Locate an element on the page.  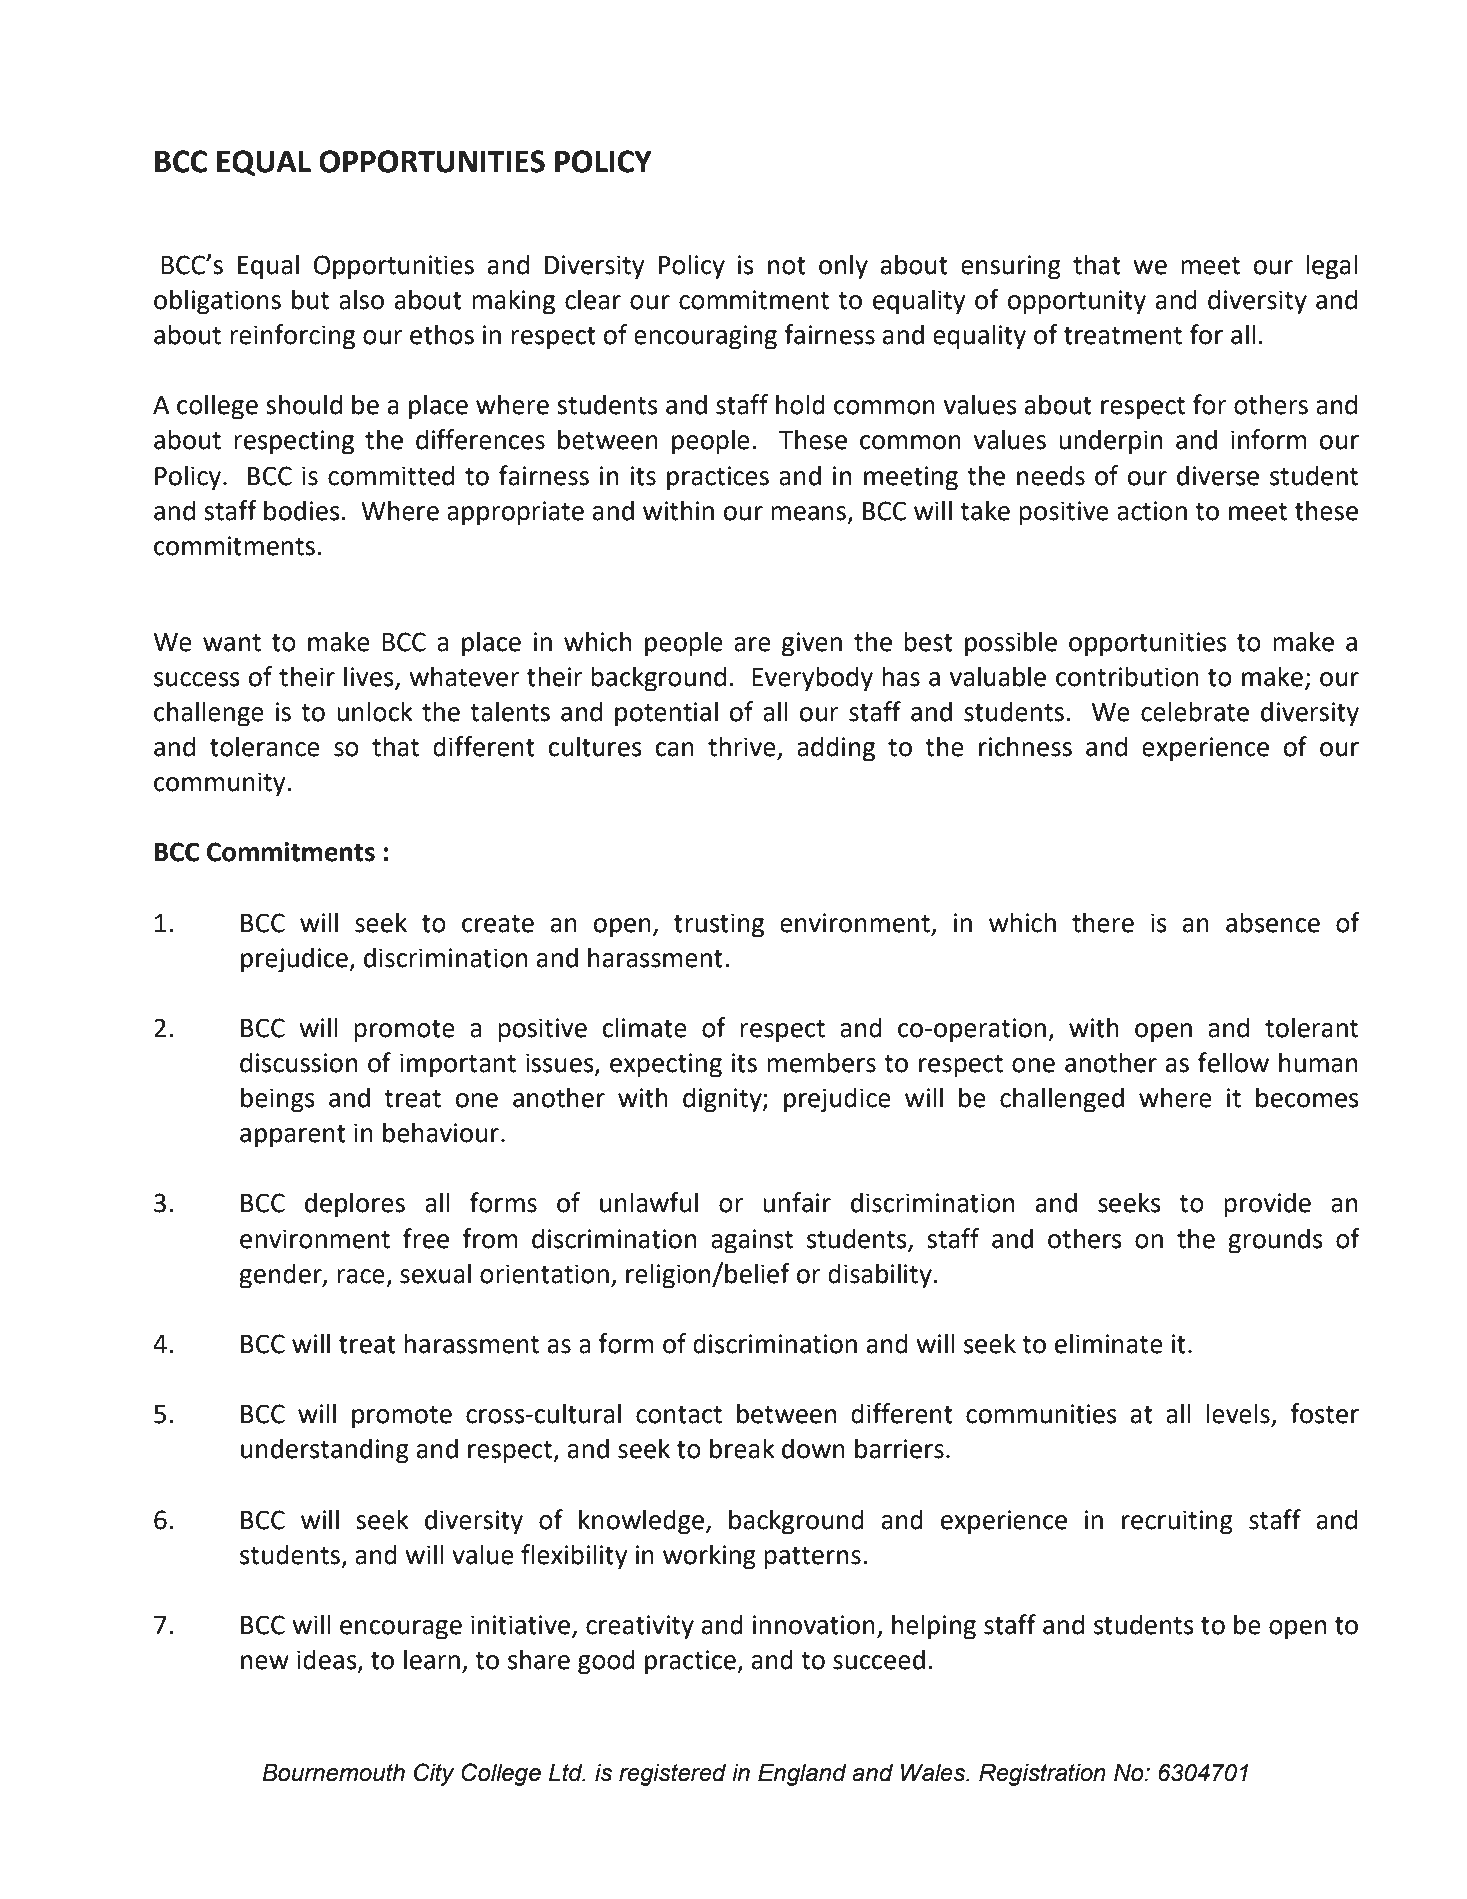
race is located at coordinates (361, 1276).
